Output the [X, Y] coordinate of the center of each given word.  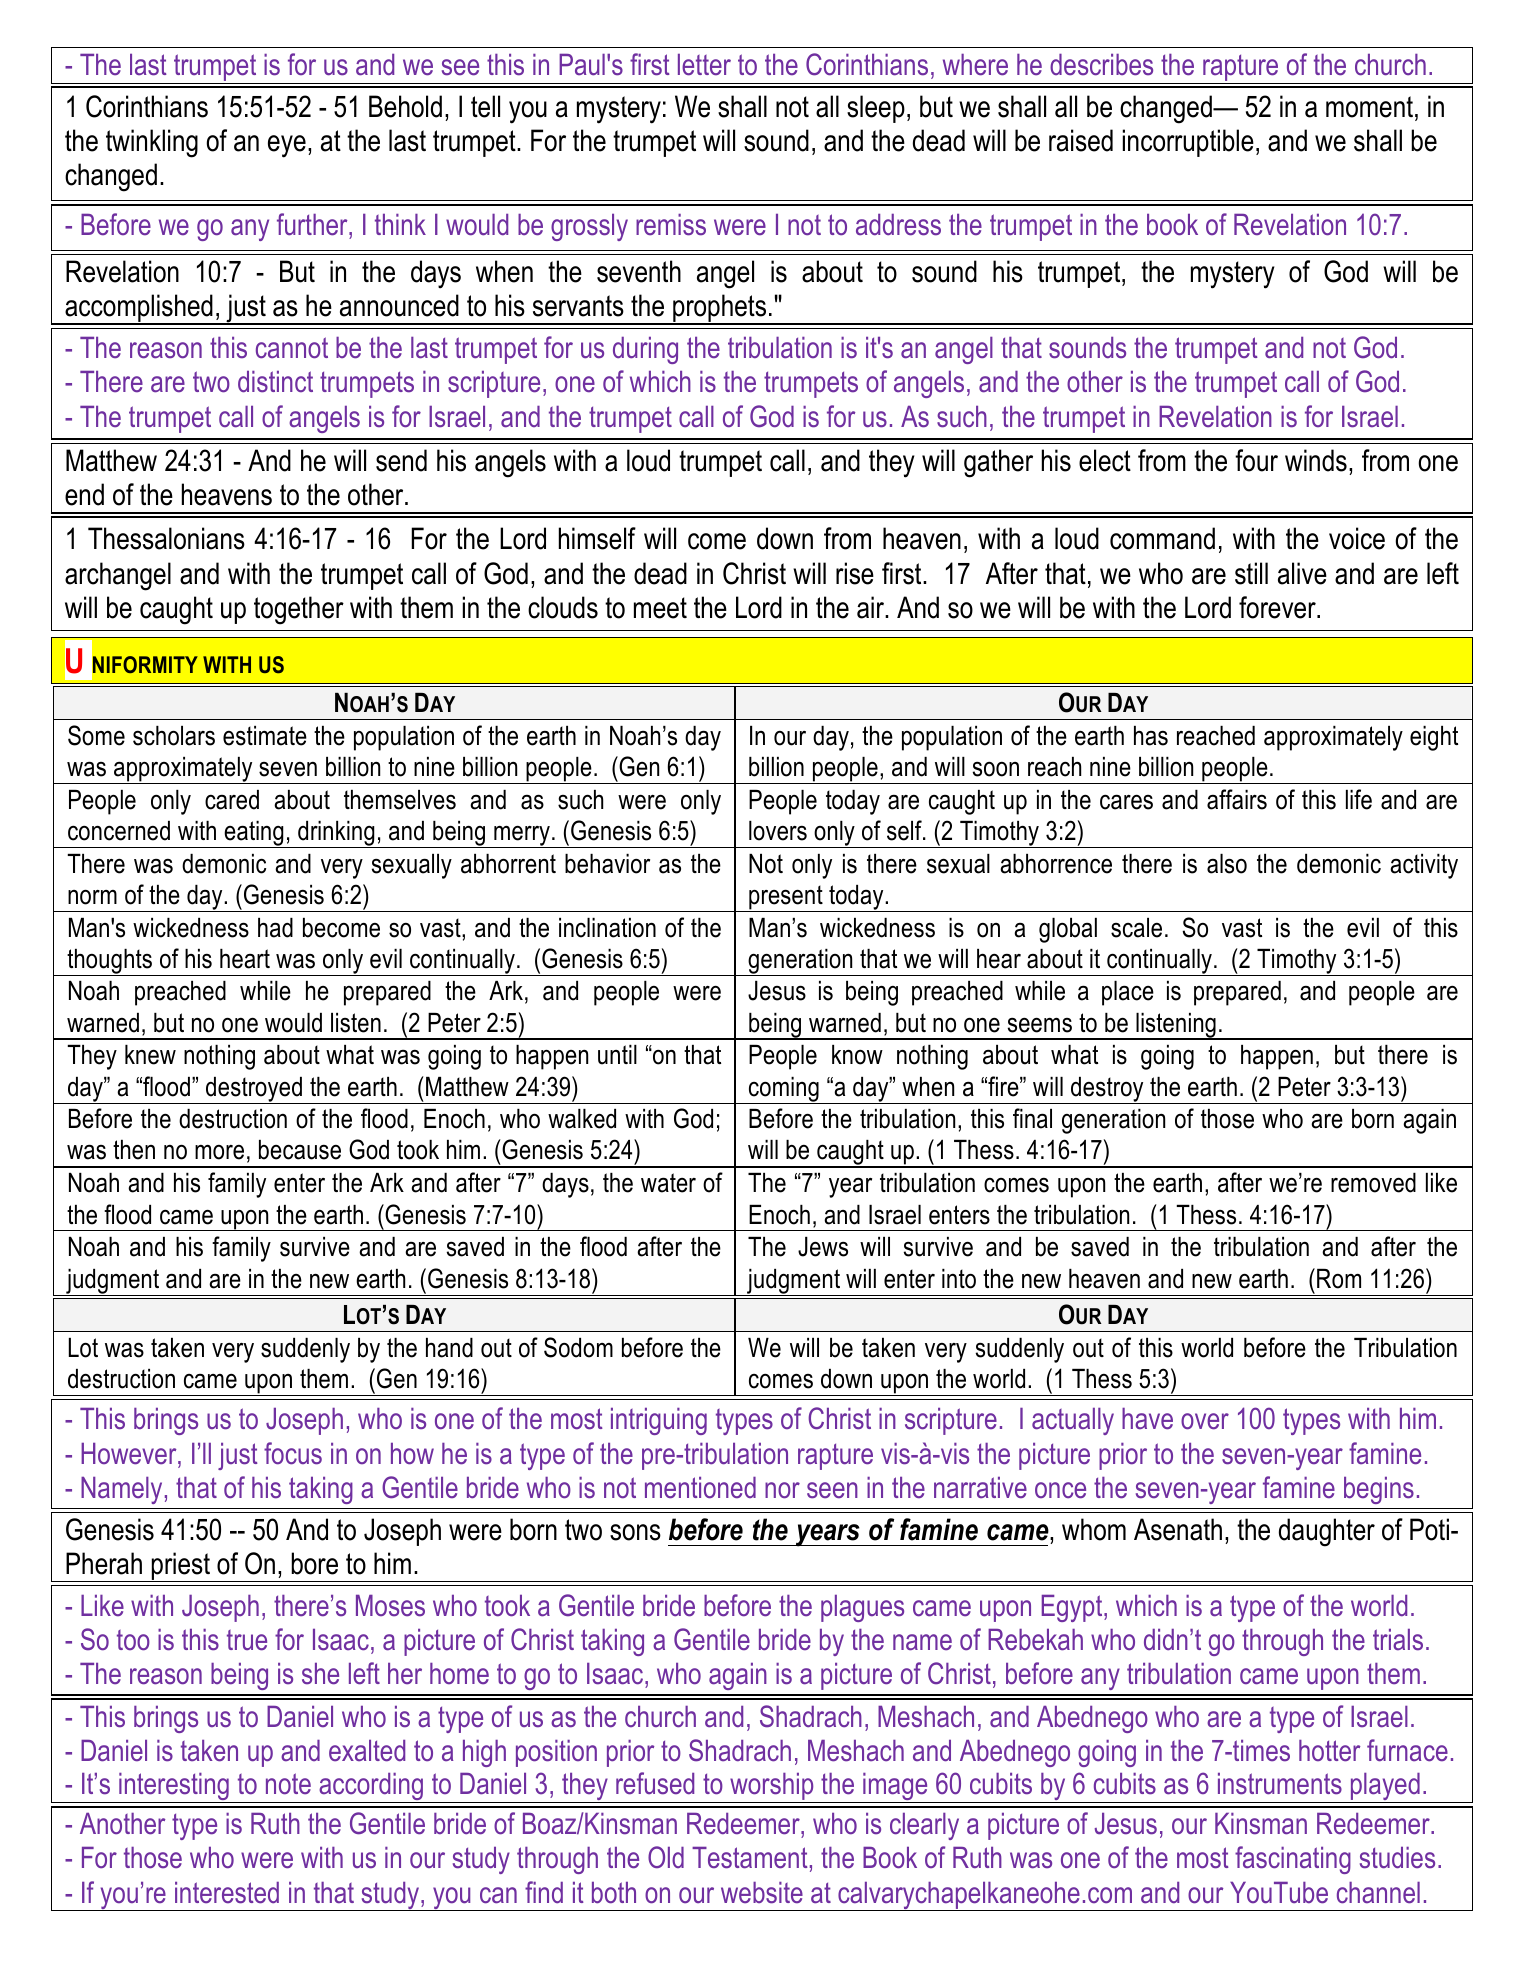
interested [227, 1893]
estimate [265, 736]
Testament [750, 1858]
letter [704, 65]
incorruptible [1188, 143]
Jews [823, 1247]
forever [1278, 607]
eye [287, 146]
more [219, 1152]
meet [660, 608]
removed [1373, 1183]
